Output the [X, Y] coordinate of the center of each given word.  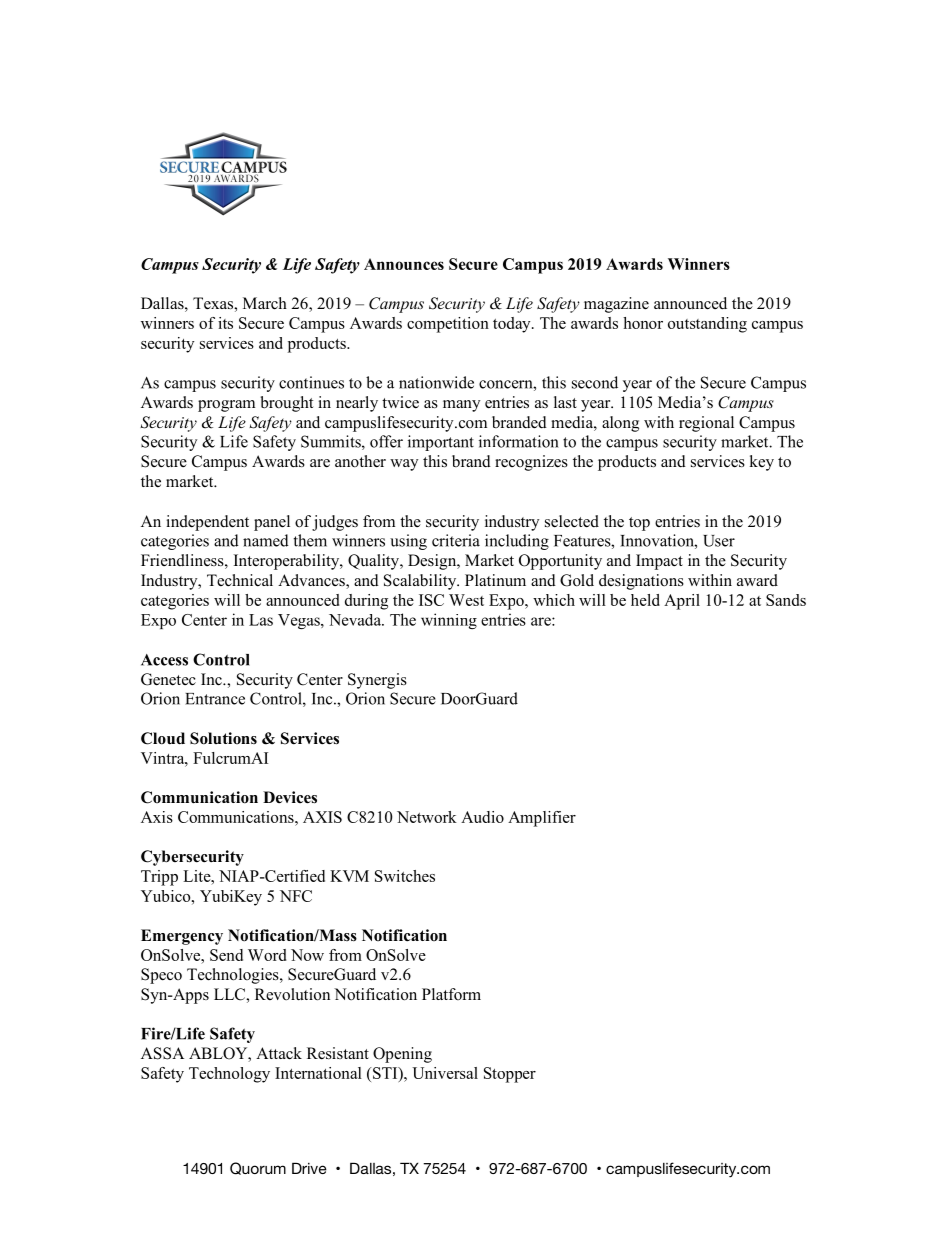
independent [207, 523]
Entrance [215, 699]
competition [448, 325]
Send [226, 955]
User [719, 541]
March [265, 303]
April [682, 602]
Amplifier [542, 819]
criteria [456, 540]
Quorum [258, 1168]
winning [449, 621]
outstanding [707, 325]
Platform [451, 994]
